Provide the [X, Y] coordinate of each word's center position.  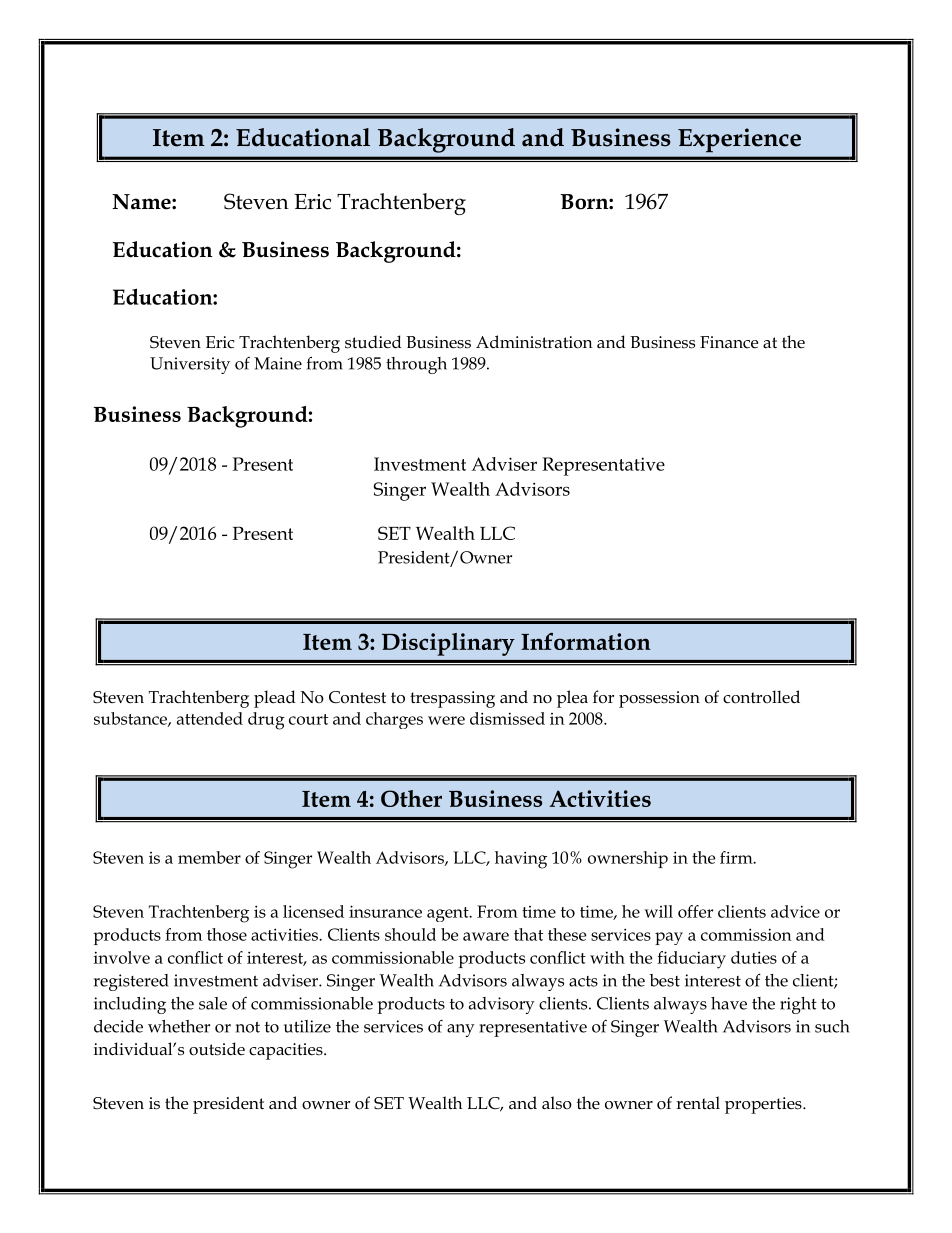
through [416, 365]
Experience [739, 140]
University [190, 365]
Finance [729, 342]
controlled [761, 697]
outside [217, 1049]
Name [142, 202]
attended [210, 718]
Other [411, 798]
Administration [534, 342]
